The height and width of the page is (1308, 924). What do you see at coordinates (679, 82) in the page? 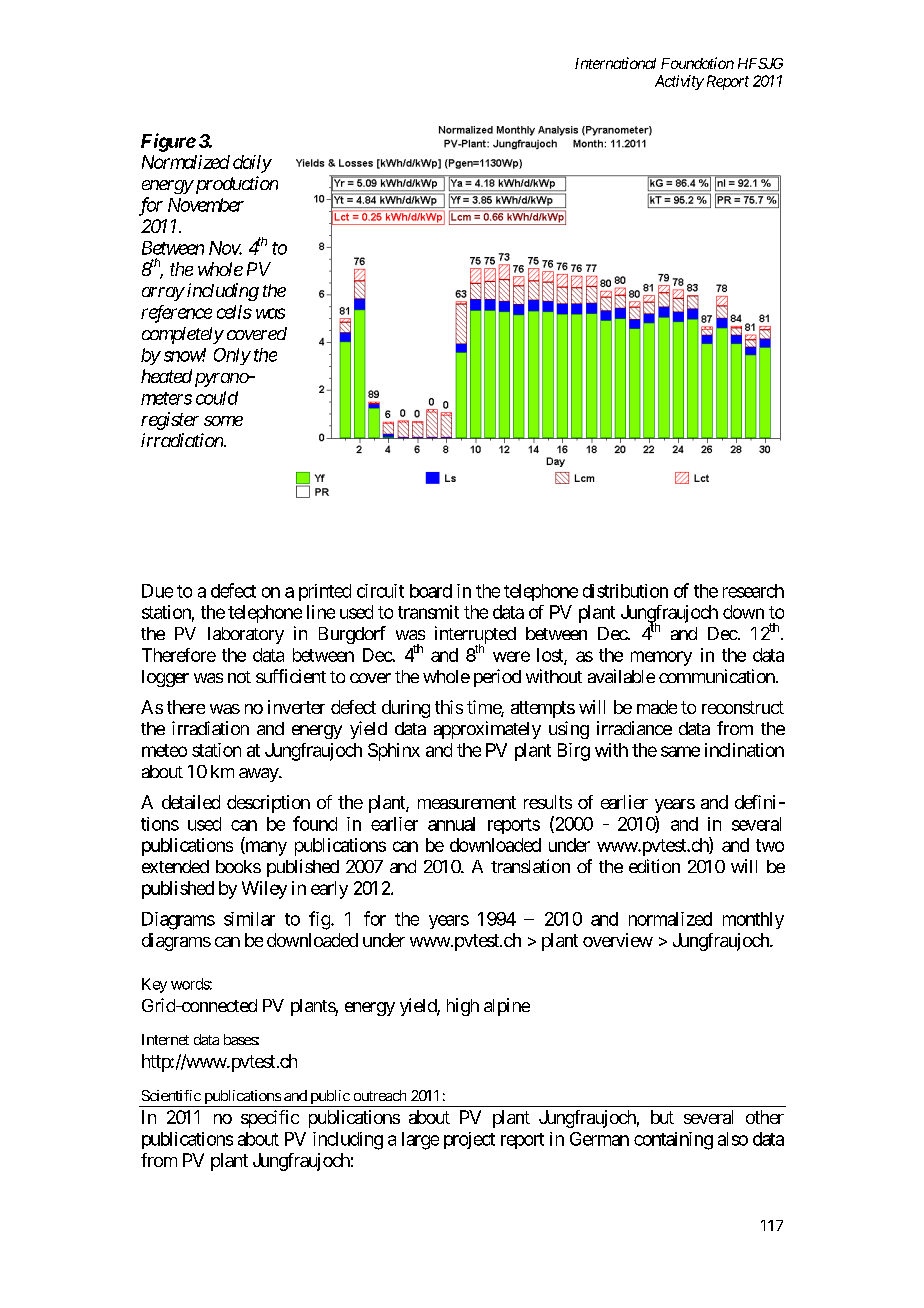
I see `Activity` at bounding box center [679, 82].
